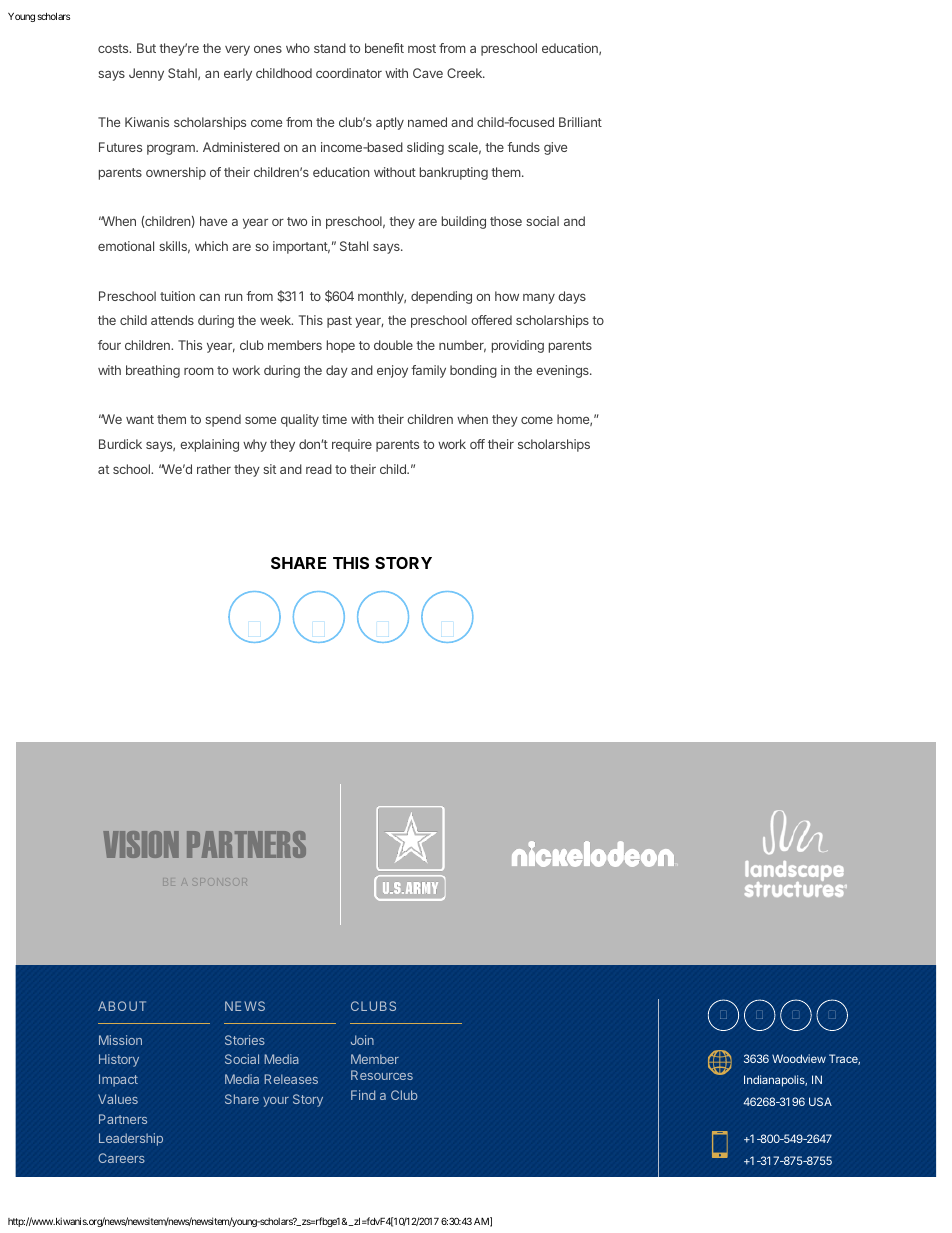 This screenshot has height=1233, width=952. I want to click on USA, so click(820, 1101).
